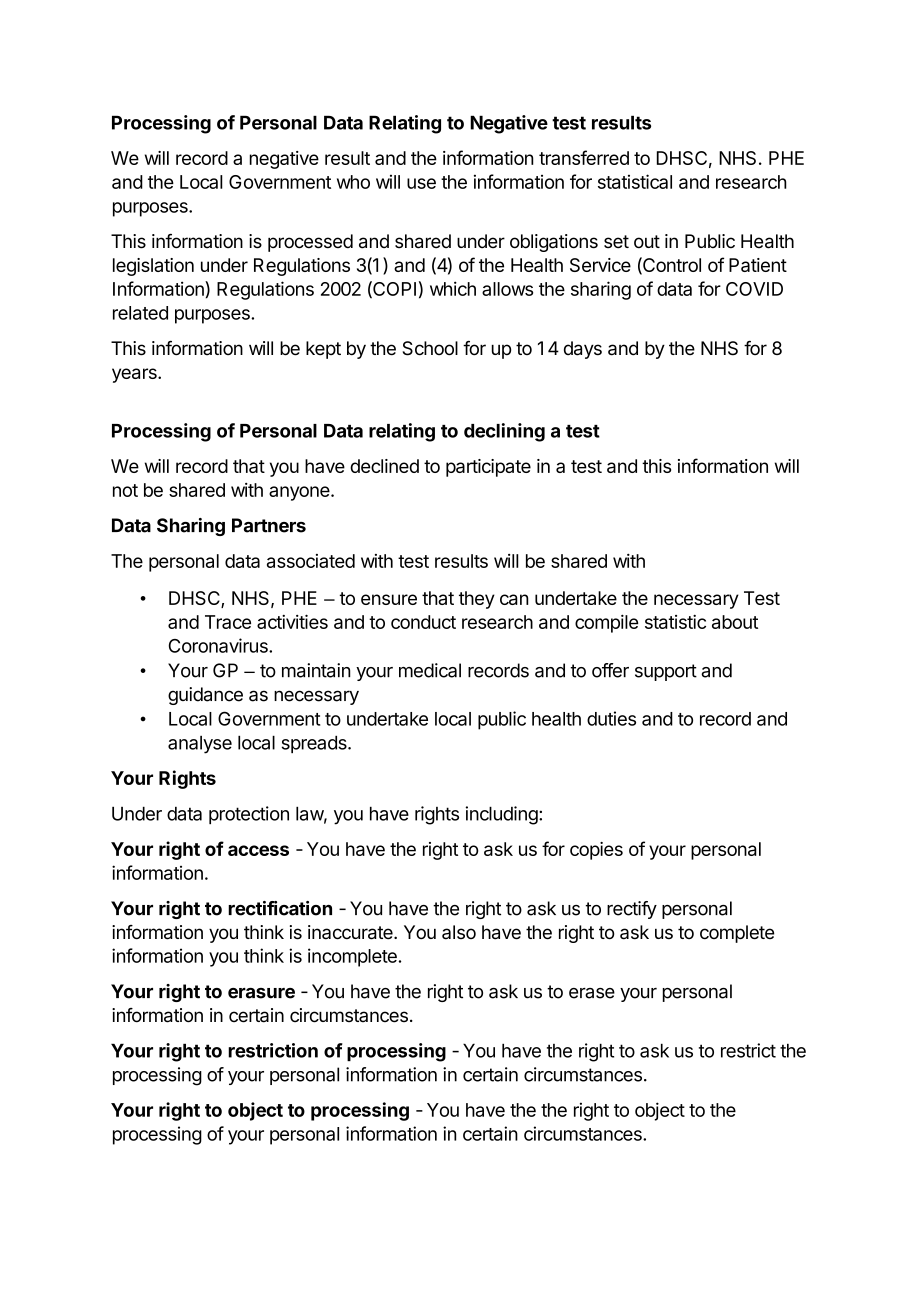  What do you see at coordinates (261, 993) in the image?
I see `erasure` at bounding box center [261, 993].
